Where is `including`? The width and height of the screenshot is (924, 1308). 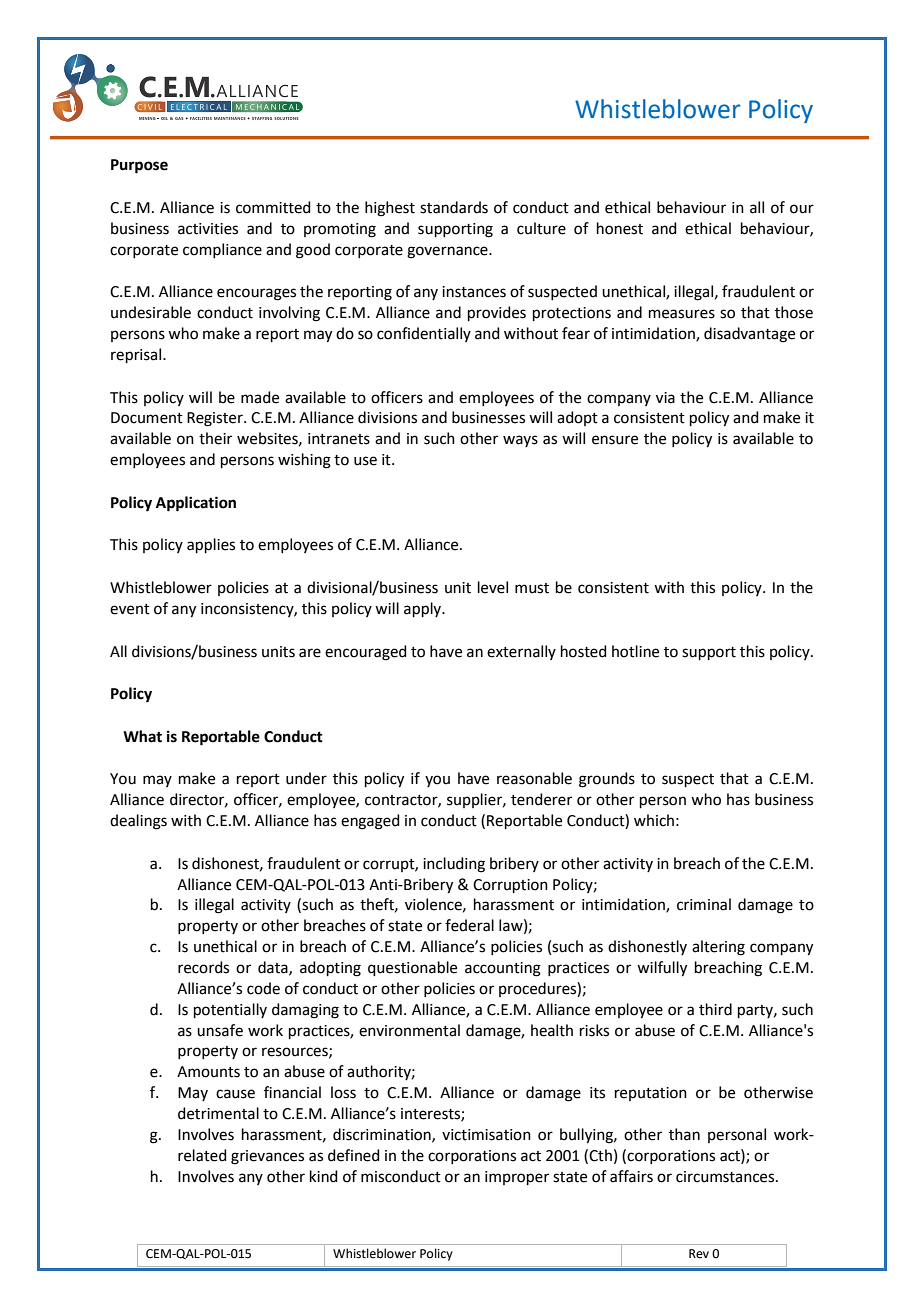 including is located at coordinates (454, 865).
